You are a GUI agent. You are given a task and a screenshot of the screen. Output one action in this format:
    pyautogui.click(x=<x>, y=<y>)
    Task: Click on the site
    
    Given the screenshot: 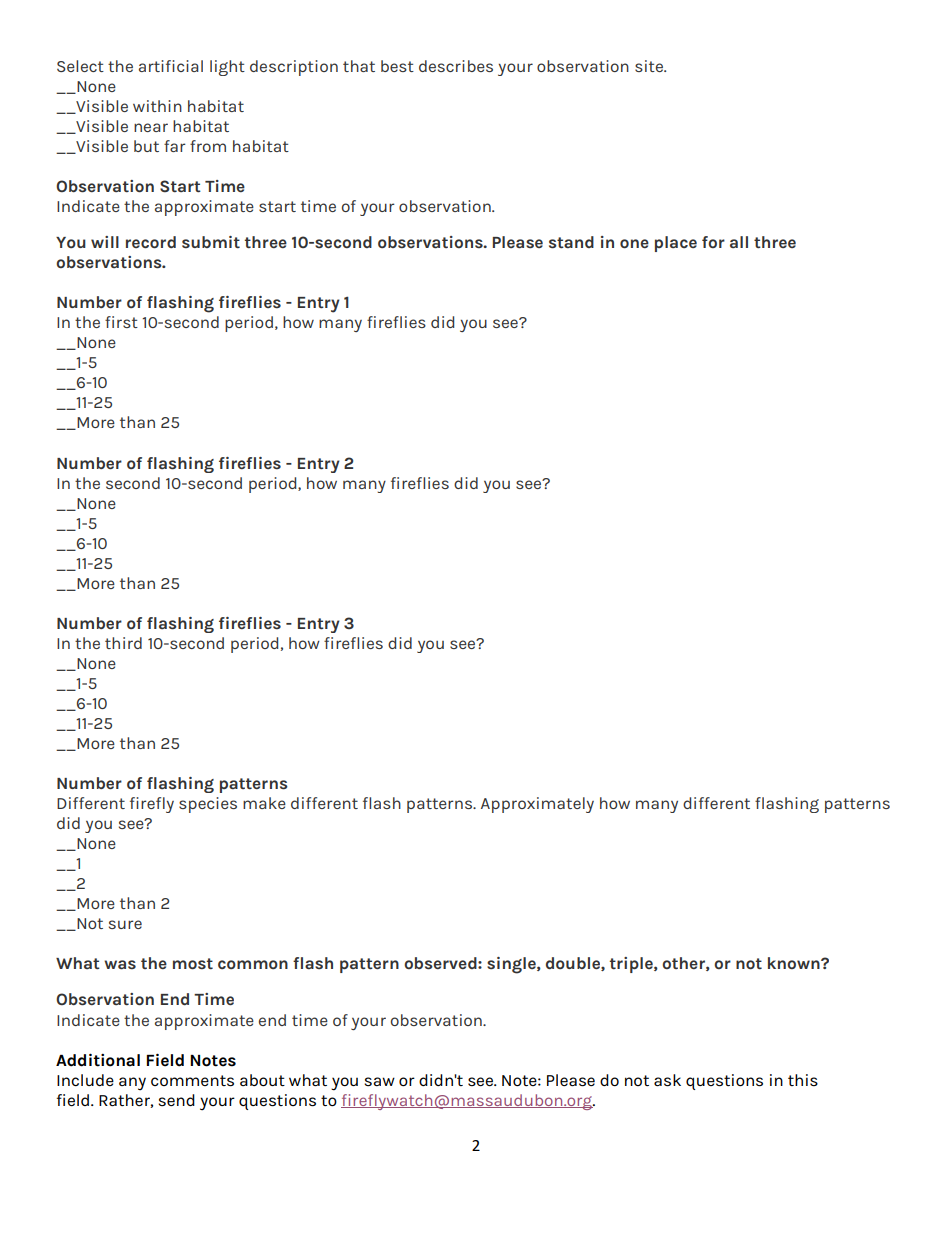 What is the action you would take?
    pyautogui.click(x=650, y=66)
